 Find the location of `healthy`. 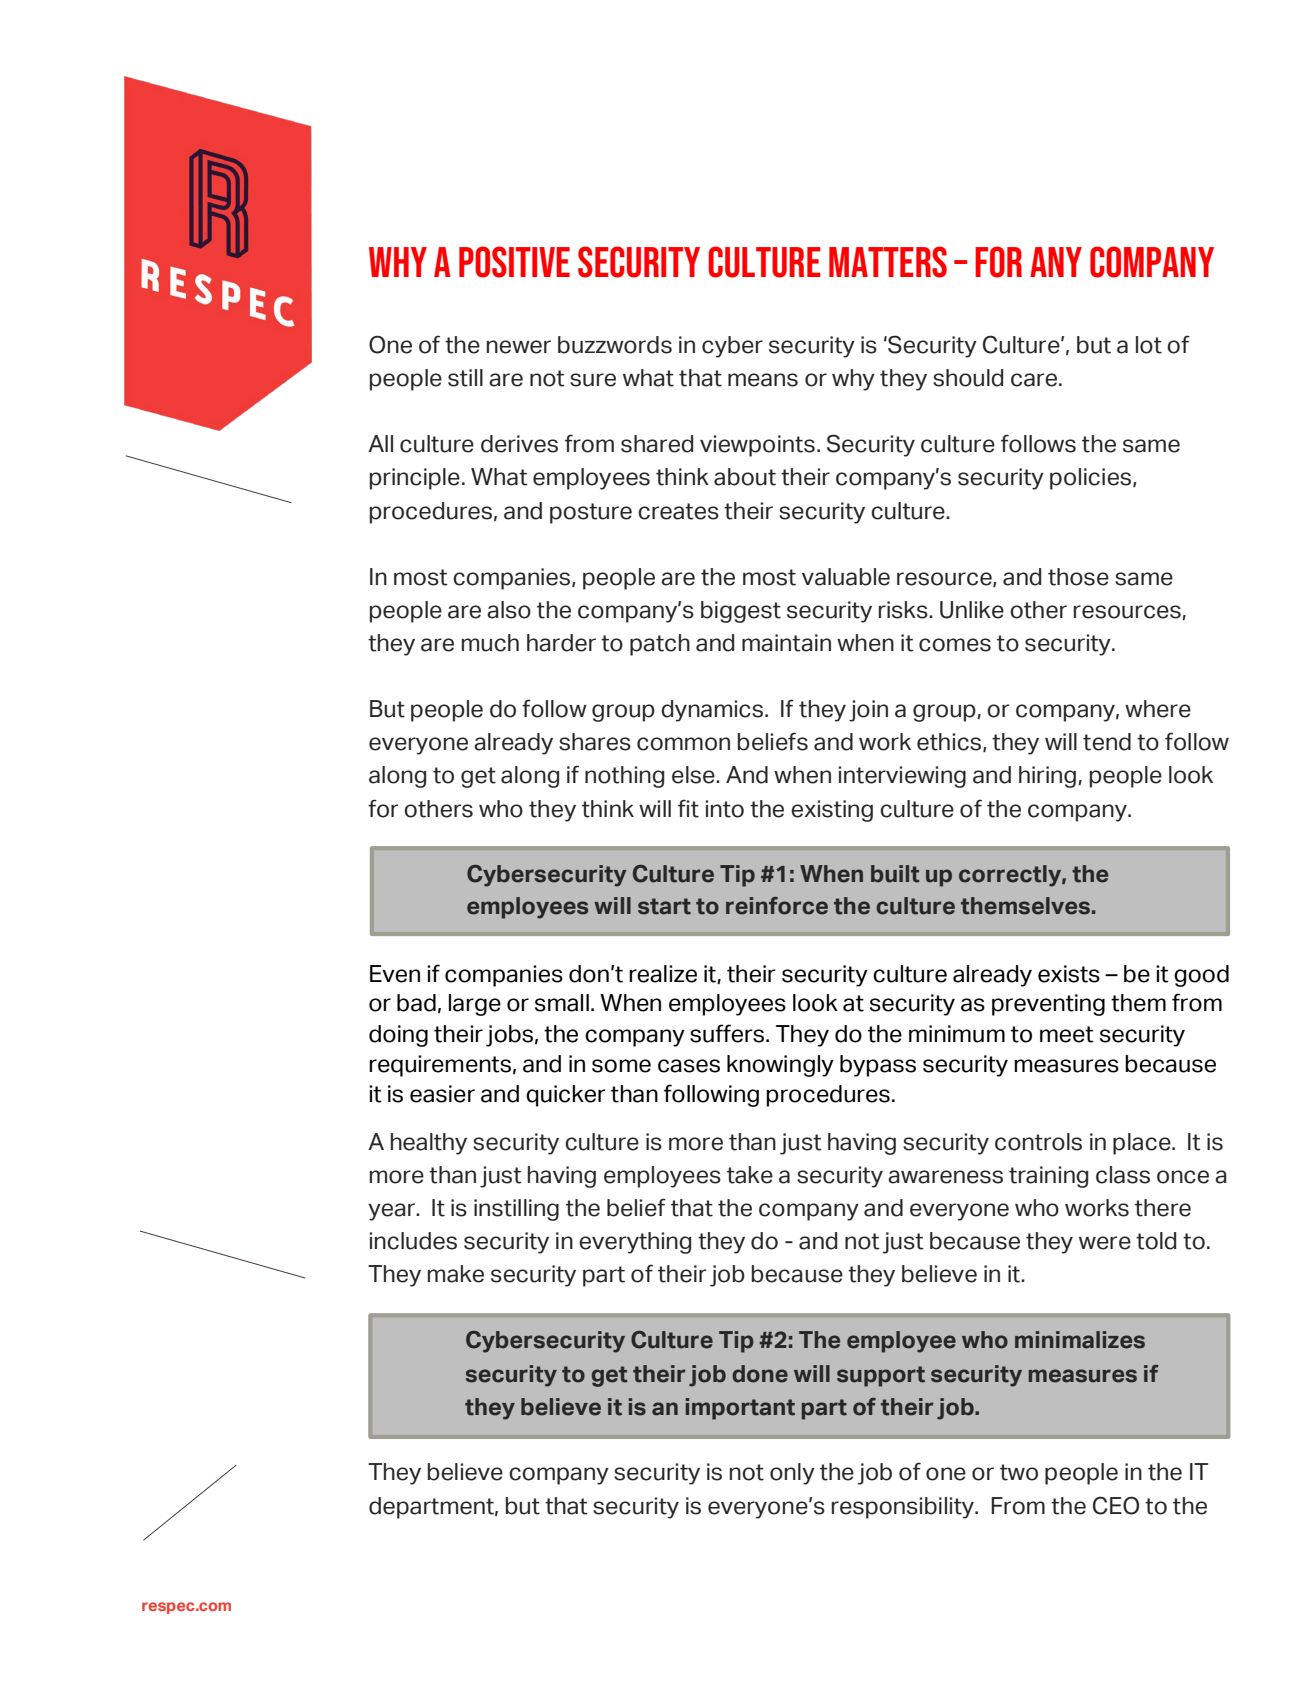

healthy is located at coordinates (429, 1144).
